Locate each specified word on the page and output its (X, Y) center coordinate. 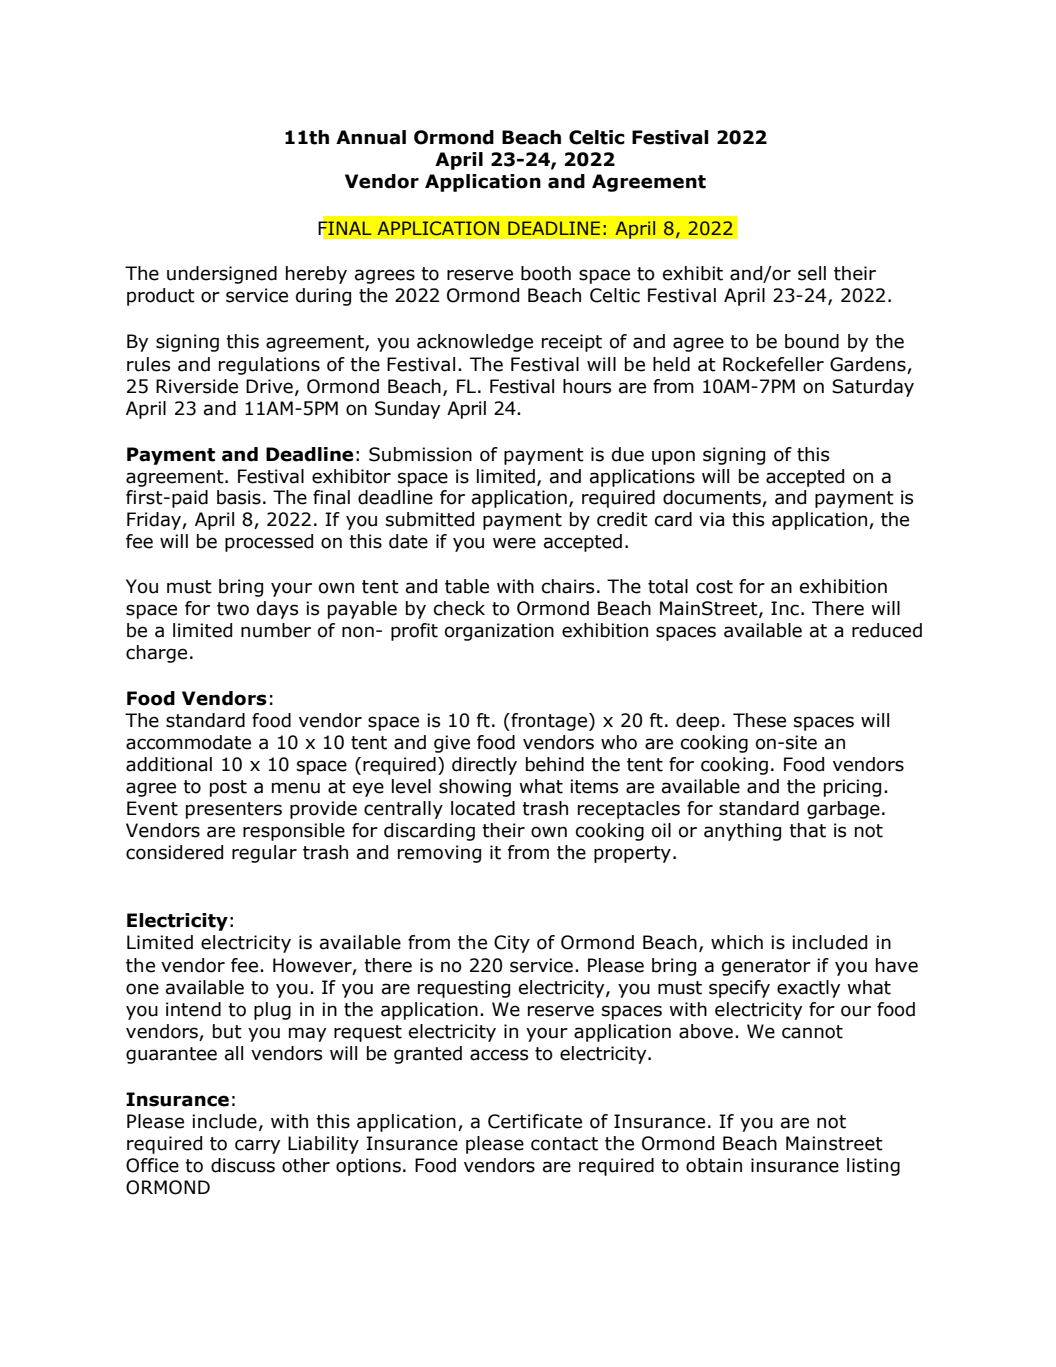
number (276, 630)
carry (257, 1146)
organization (499, 632)
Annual (371, 137)
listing (873, 1167)
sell (812, 273)
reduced (887, 630)
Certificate (535, 1121)
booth (546, 273)
